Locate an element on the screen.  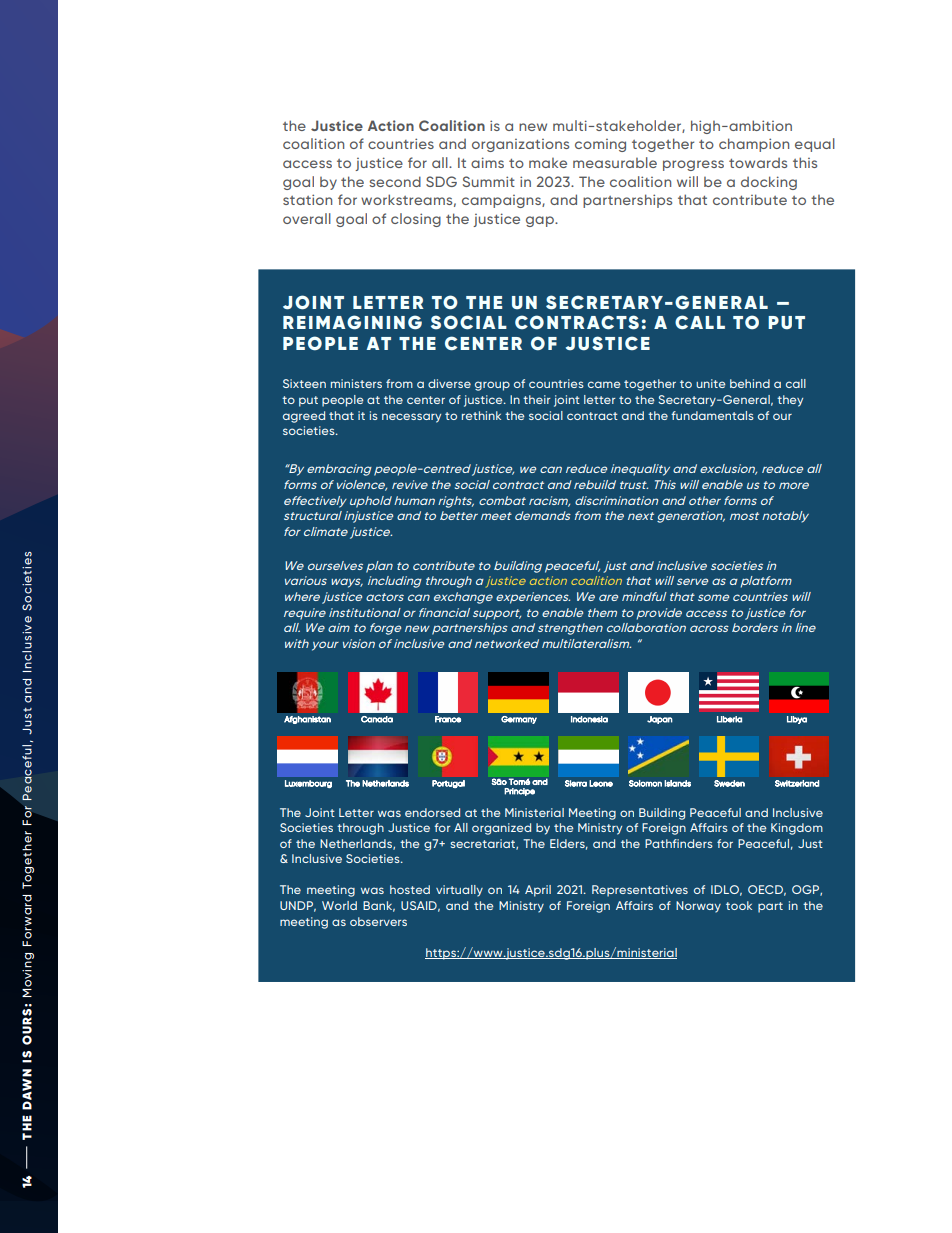
their is located at coordinates (536, 399).
